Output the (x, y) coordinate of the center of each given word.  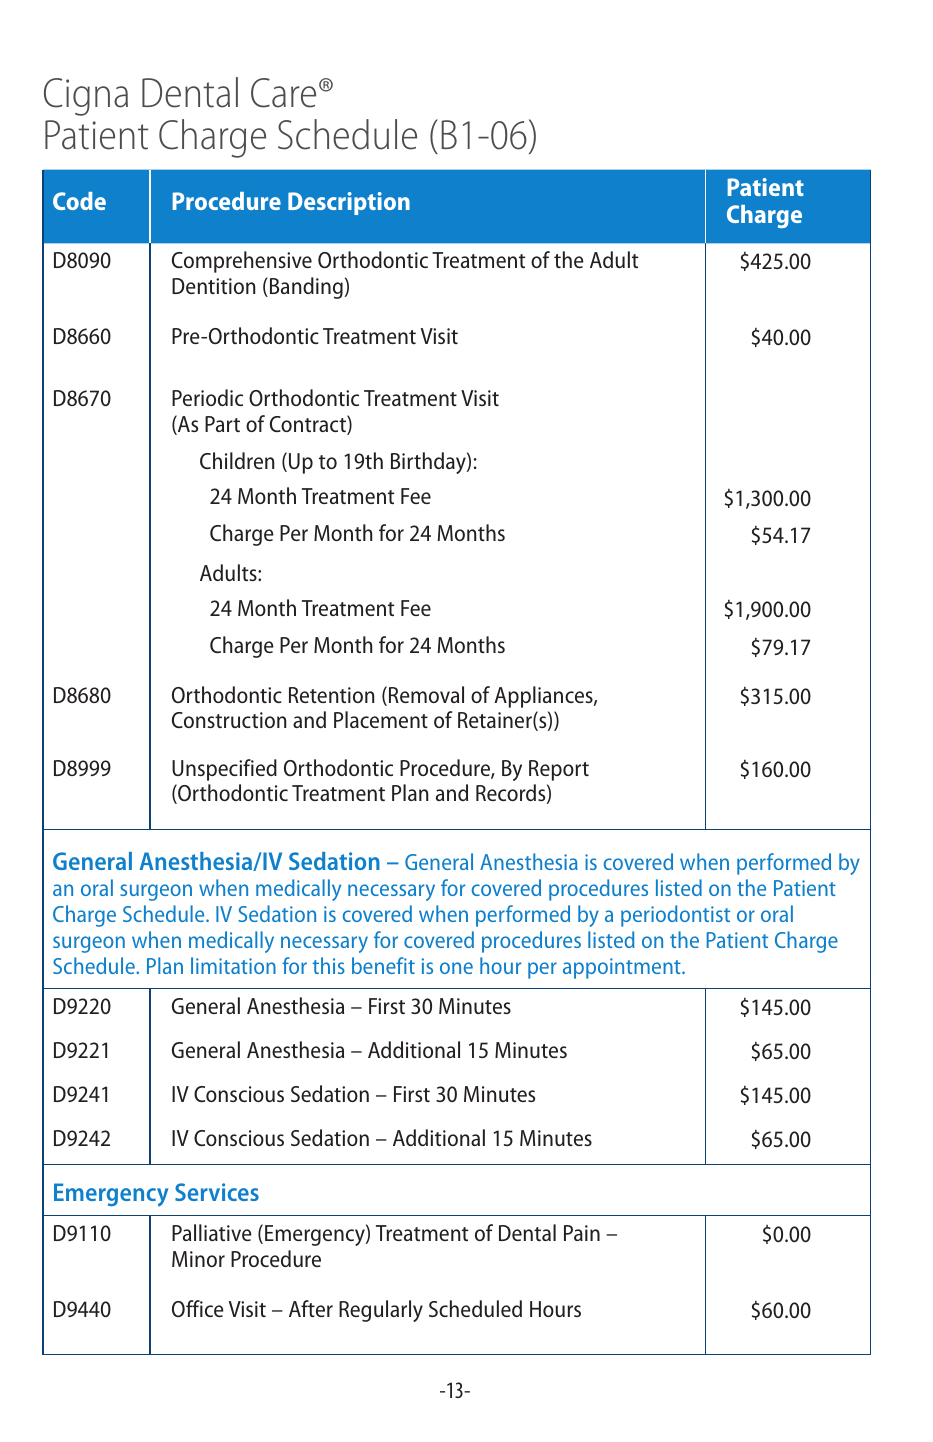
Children (237, 460)
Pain (582, 1233)
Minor (198, 1259)
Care (283, 93)
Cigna (86, 97)
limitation (233, 965)
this (328, 965)
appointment (623, 968)
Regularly (381, 1311)
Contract (309, 425)
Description (349, 203)
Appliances (544, 697)
